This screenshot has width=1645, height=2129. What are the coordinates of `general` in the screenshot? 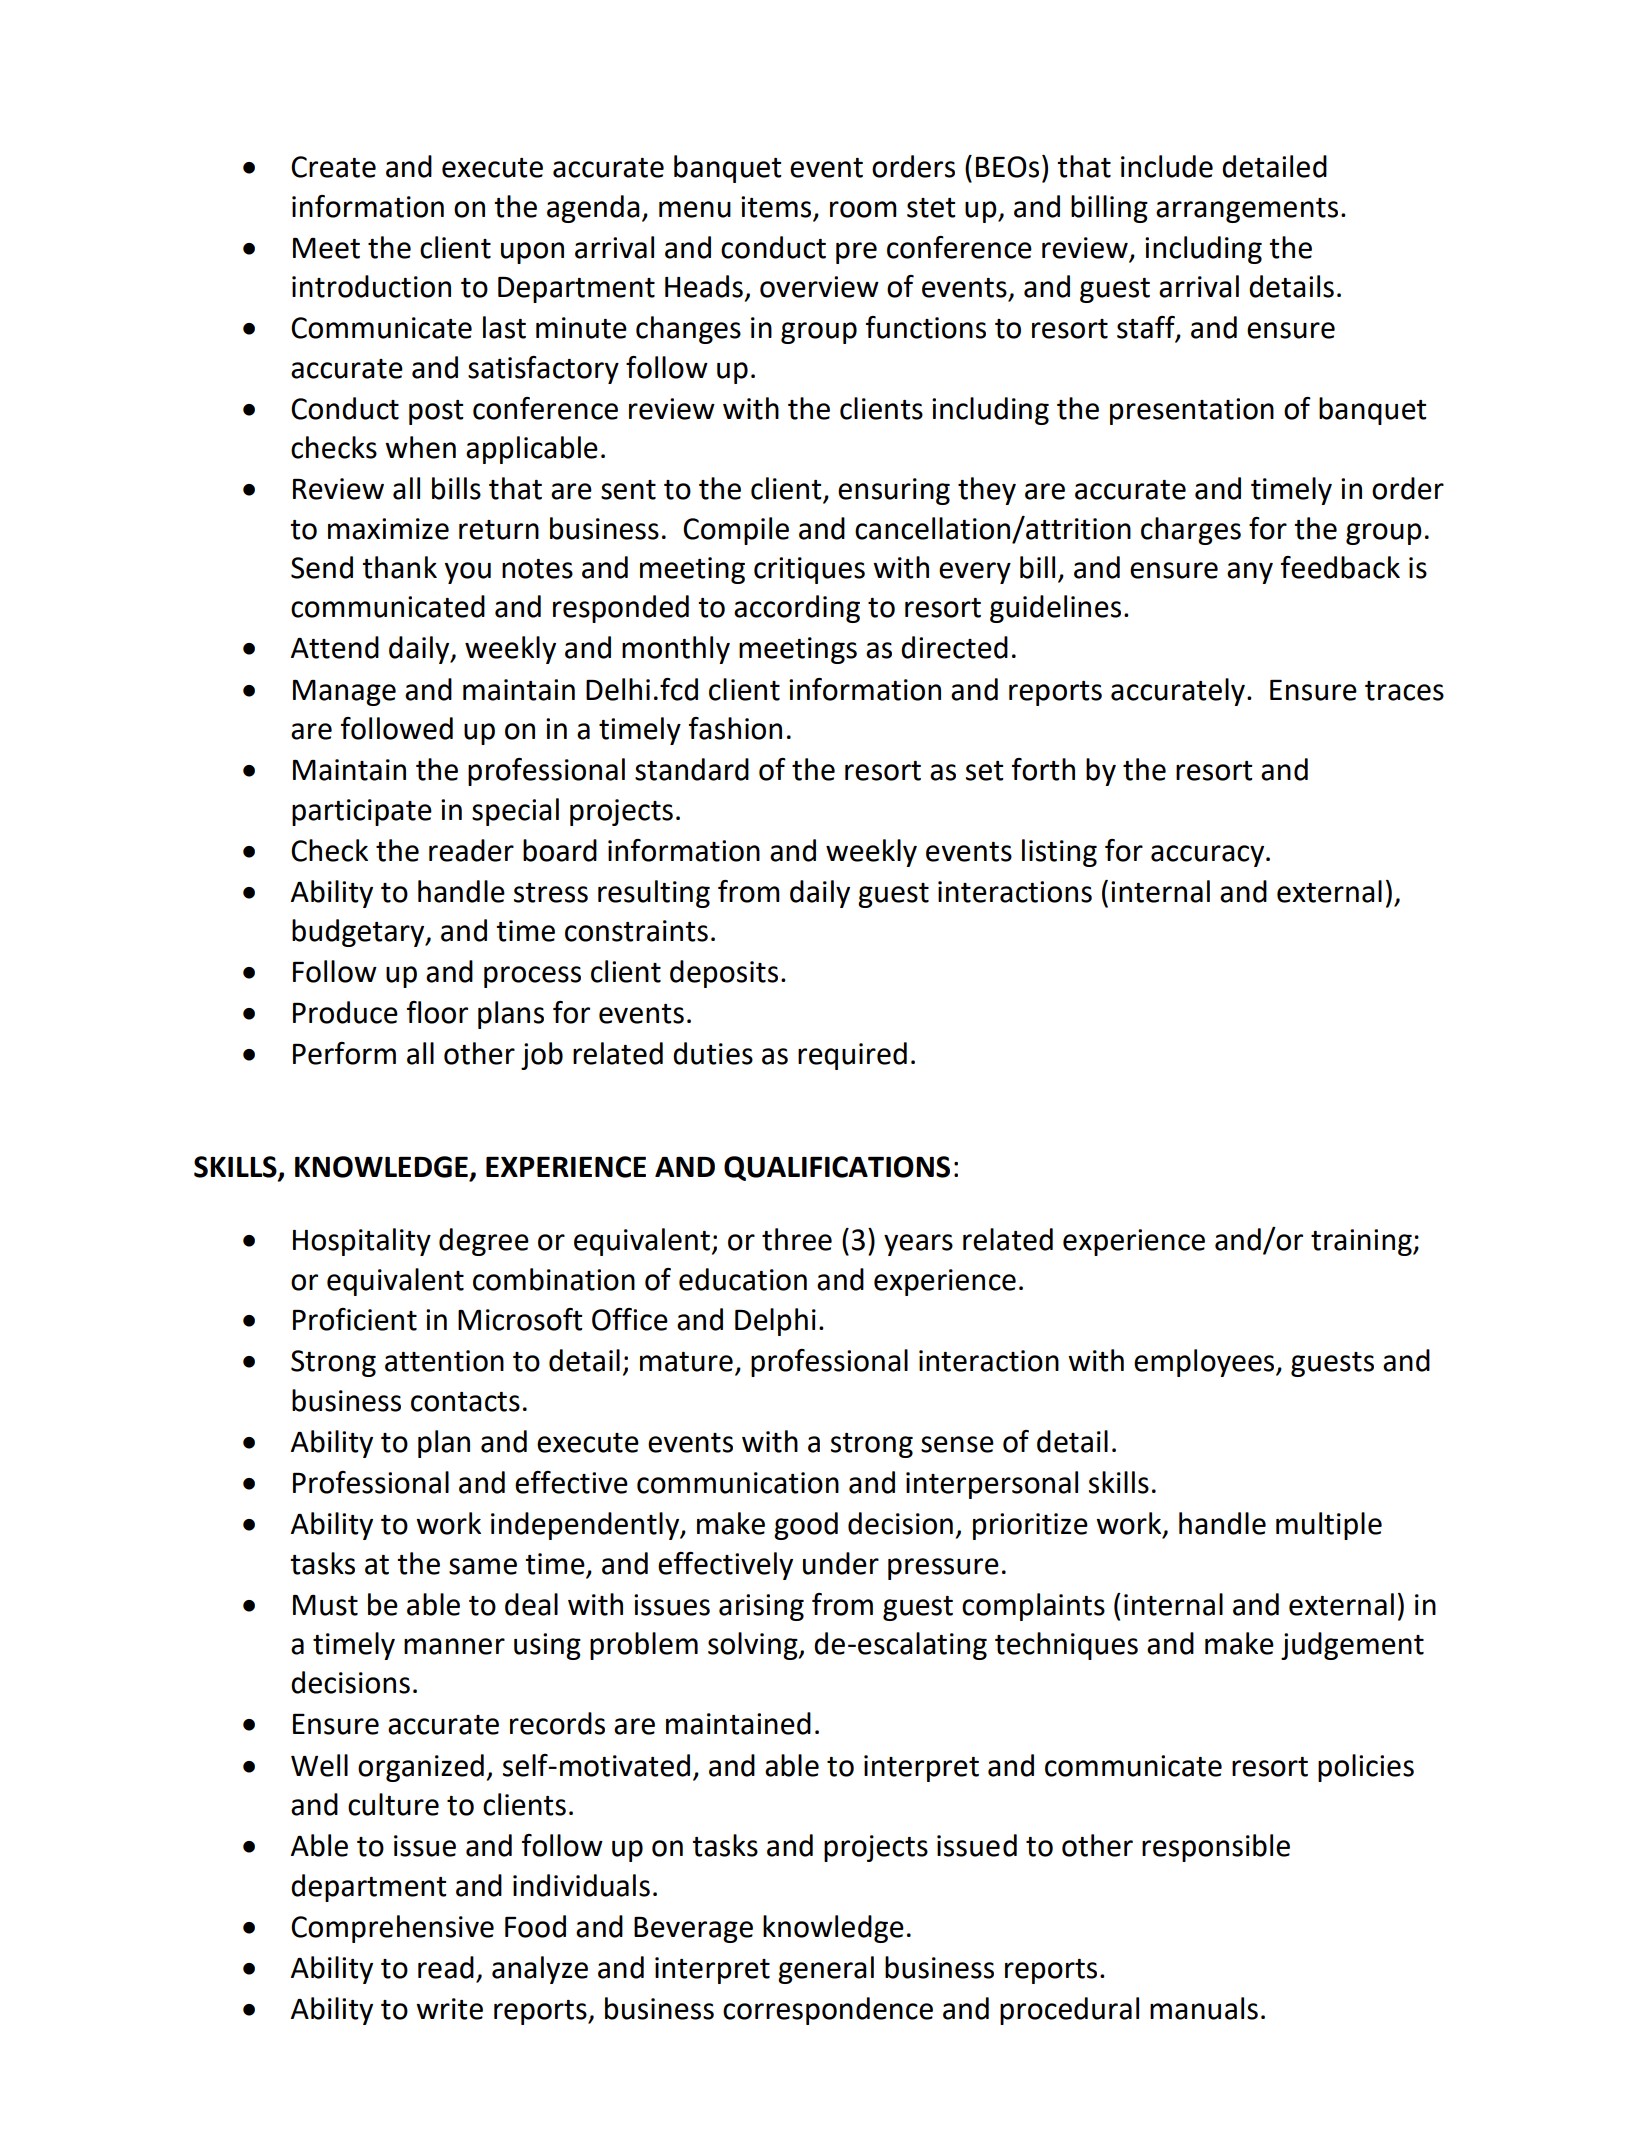 It's located at (826, 1970).
